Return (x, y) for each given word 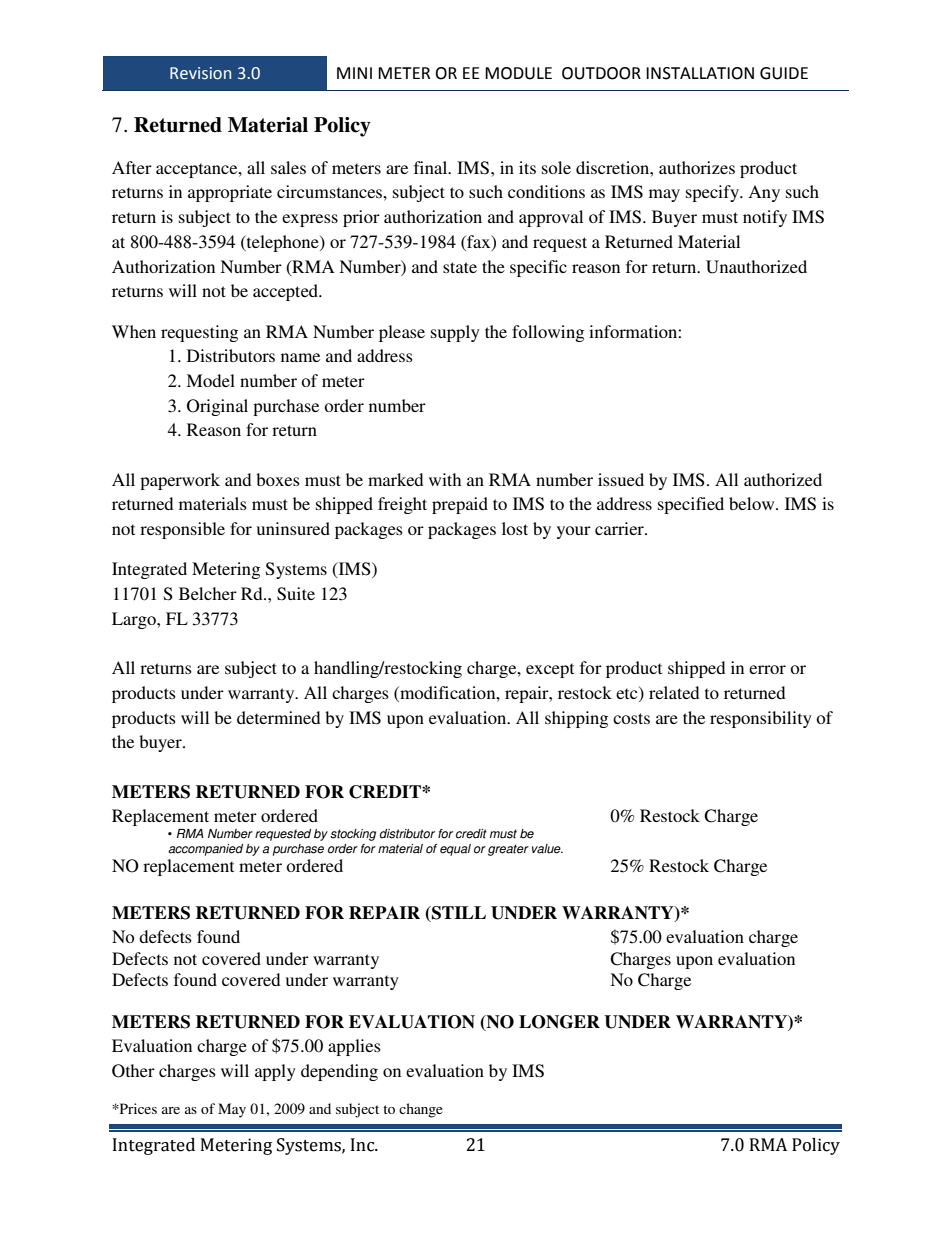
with (445, 479)
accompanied (205, 850)
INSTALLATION (700, 73)
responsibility (761, 719)
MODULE (518, 73)
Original (217, 407)
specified (691, 505)
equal (455, 850)
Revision (200, 73)
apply (275, 1072)
